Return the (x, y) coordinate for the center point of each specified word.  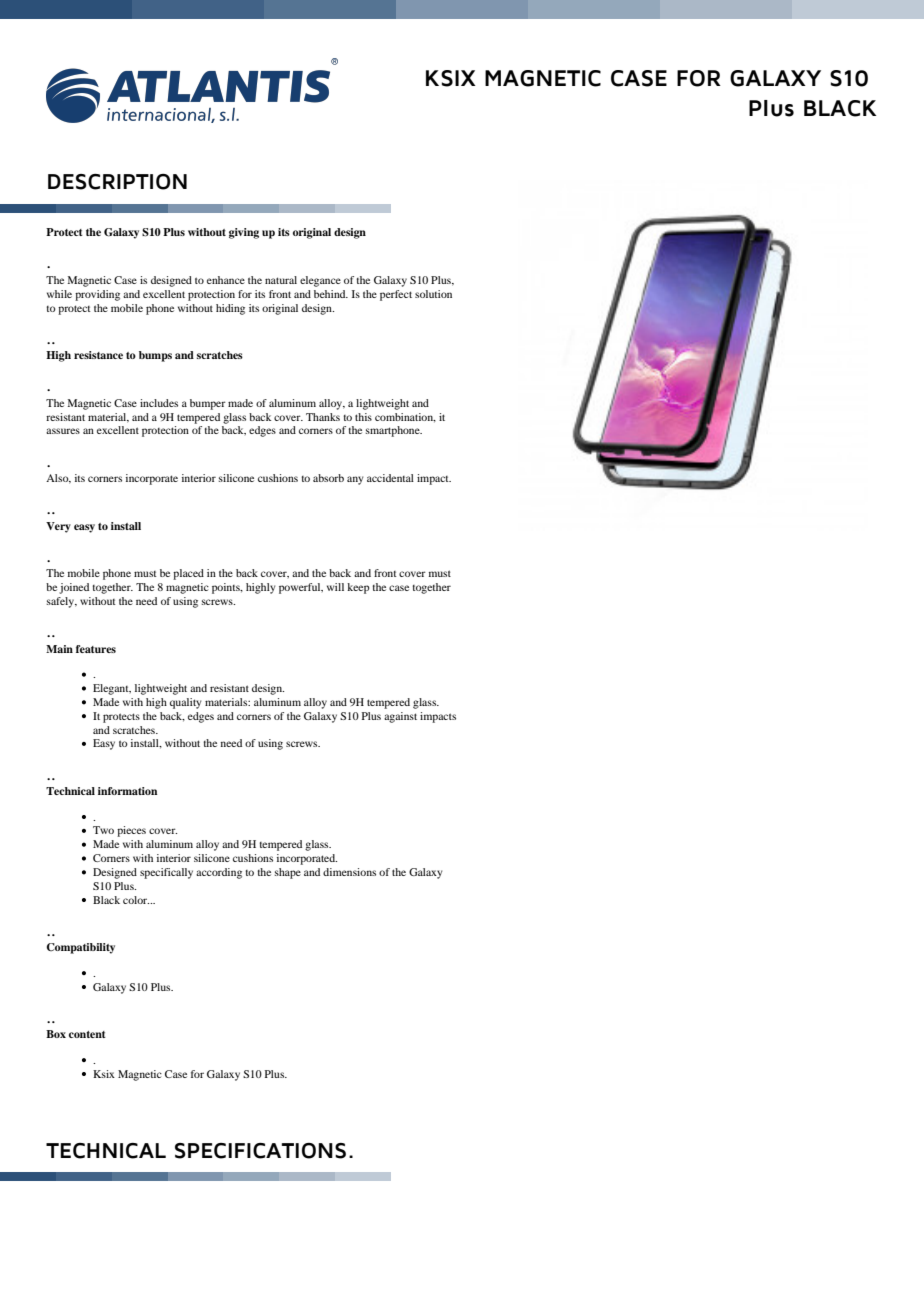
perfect (396, 295)
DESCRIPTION (117, 182)
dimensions (349, 872)
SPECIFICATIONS (260, 1151)
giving (244, 233)
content (87, 1034)
